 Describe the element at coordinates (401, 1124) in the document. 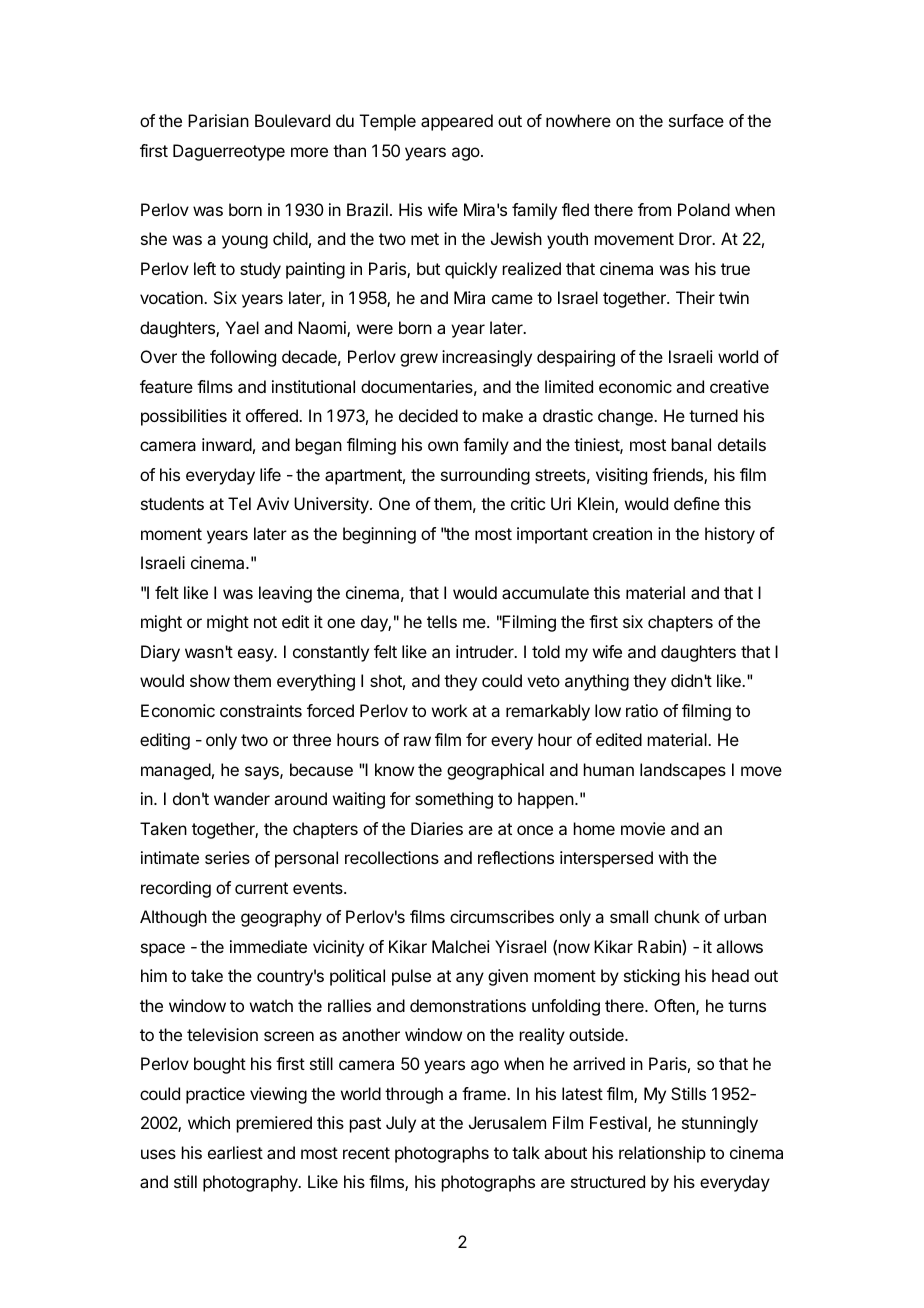

I see `July` at that location.
